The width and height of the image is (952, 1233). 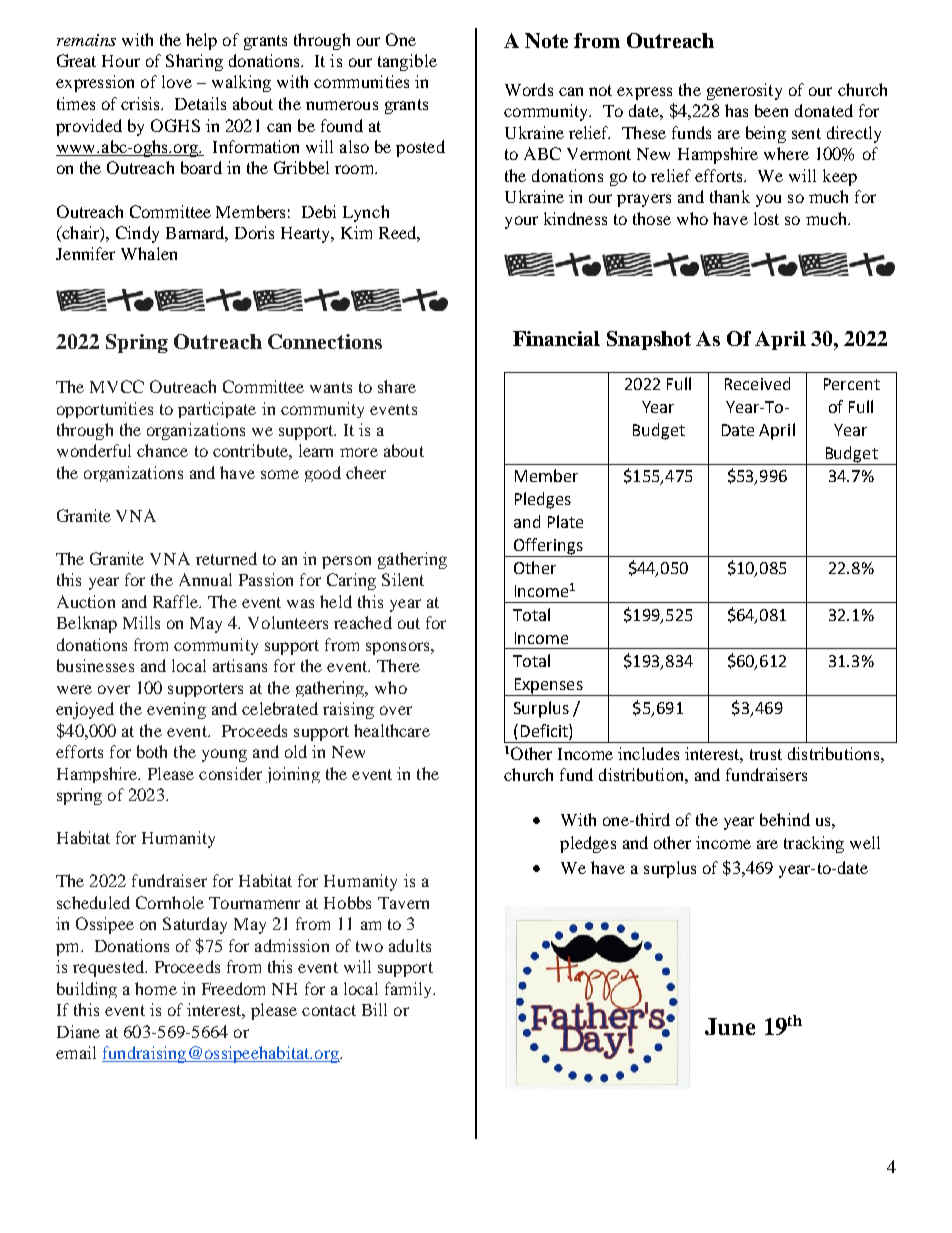 What do you see at coordinates (730, 1026) in the image?
I see `June` at bounding box center [730, 1026].
